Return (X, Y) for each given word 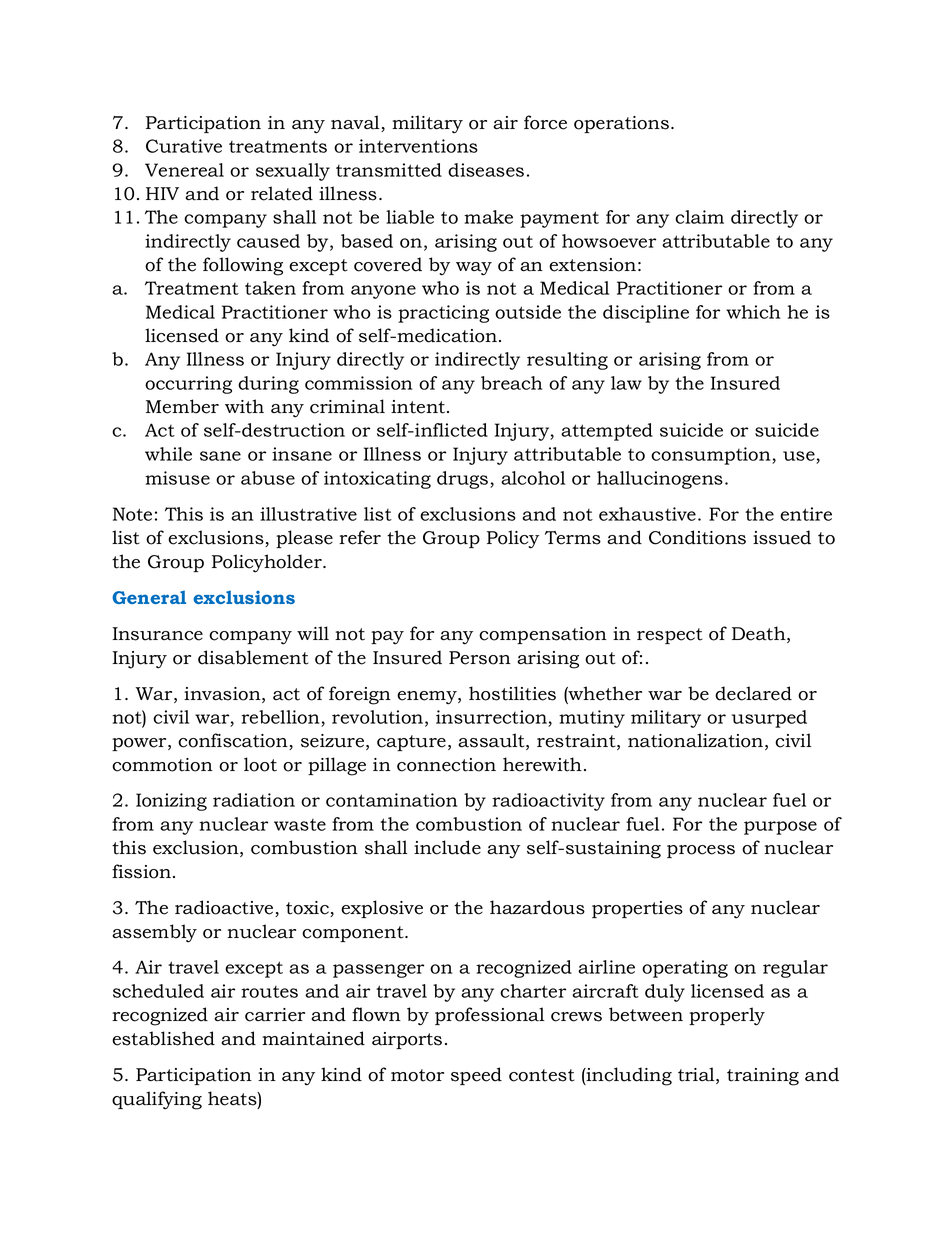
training (763, 1077)
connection (446, 765)
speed (476, 1076)
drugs (464, 480)
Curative (184, 146)
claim (699, 217)
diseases (486, 170)
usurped (769, 719)
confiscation (234, 741)
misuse (177, 478)
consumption (712, 456)
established (163, 1038)
